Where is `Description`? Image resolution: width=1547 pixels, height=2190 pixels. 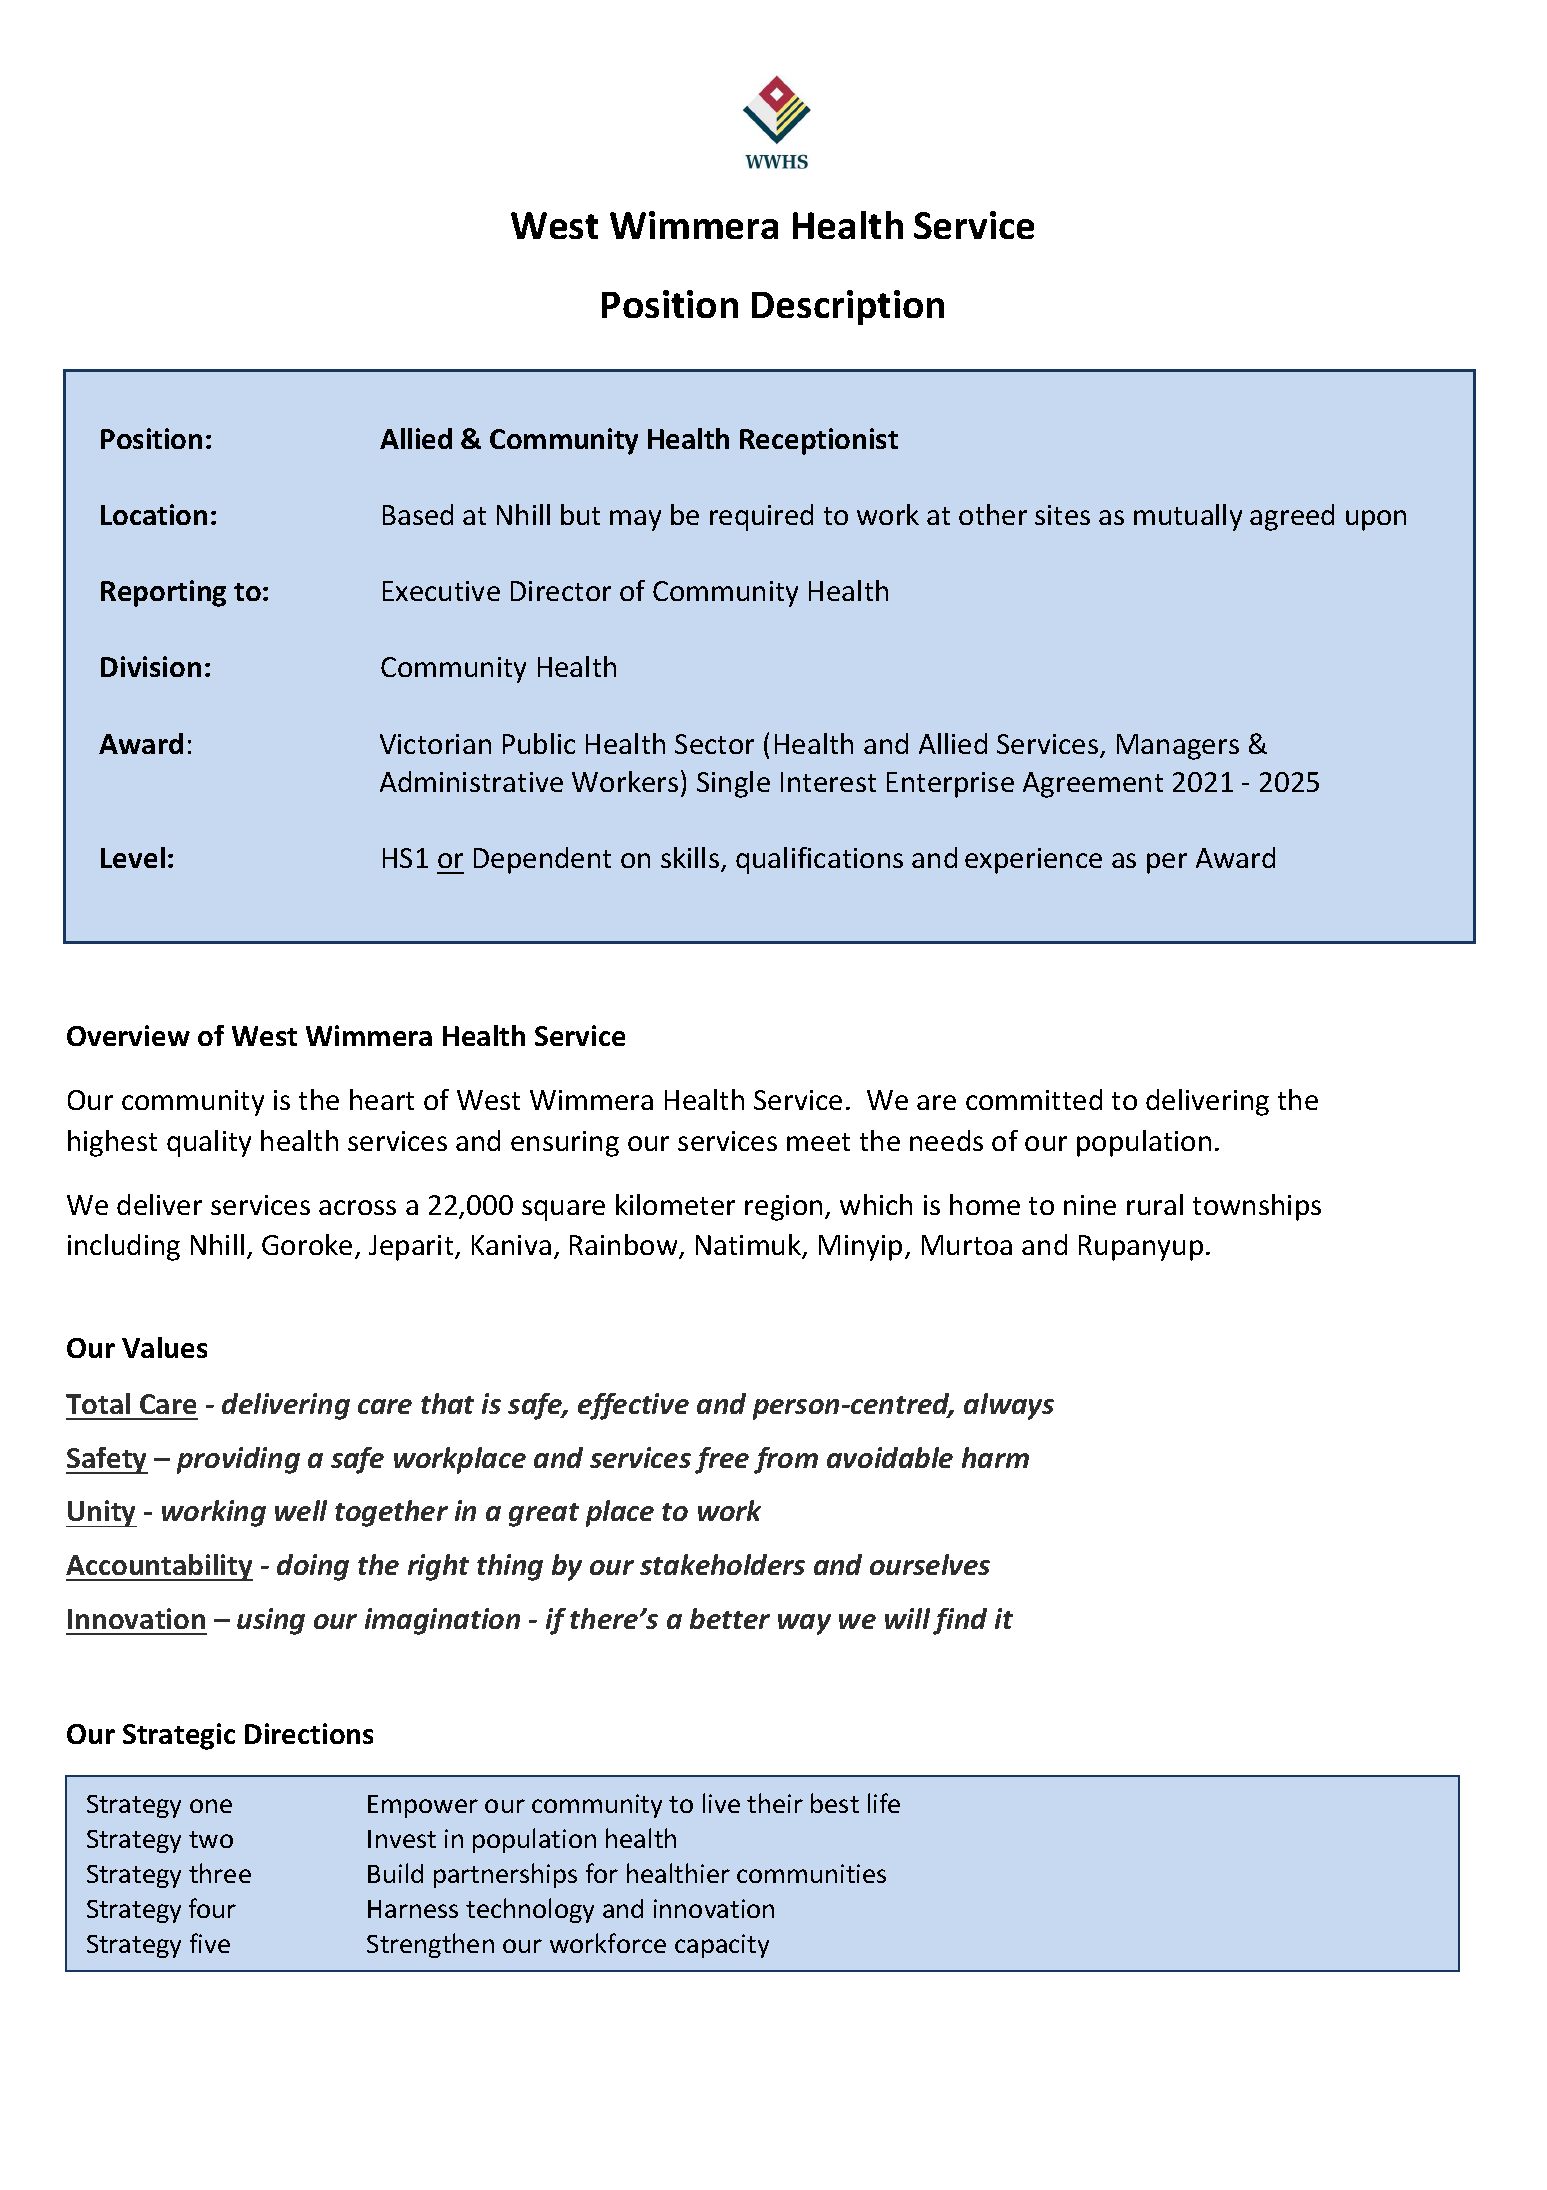
Description is located at coordinates (848, 307).
